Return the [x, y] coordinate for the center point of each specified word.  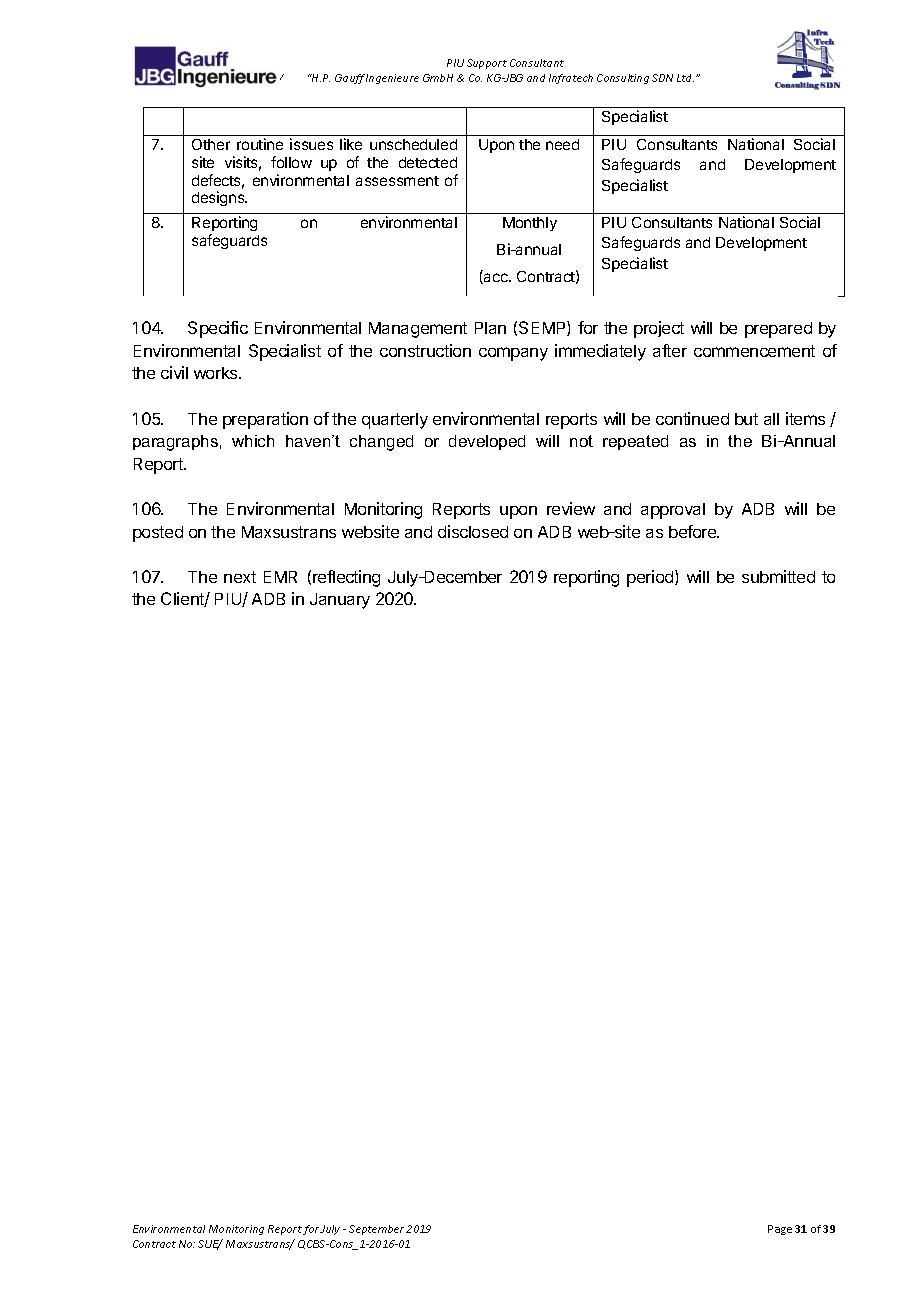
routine [260, 144]
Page [780, 1230]
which [253, 441]
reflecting [346, 578]
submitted [778, 576]
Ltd [685, 78]
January [340, 601]
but [746, 419]
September [376, 1230]
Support [487, 64]
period [651, 578]
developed [487, 442]
